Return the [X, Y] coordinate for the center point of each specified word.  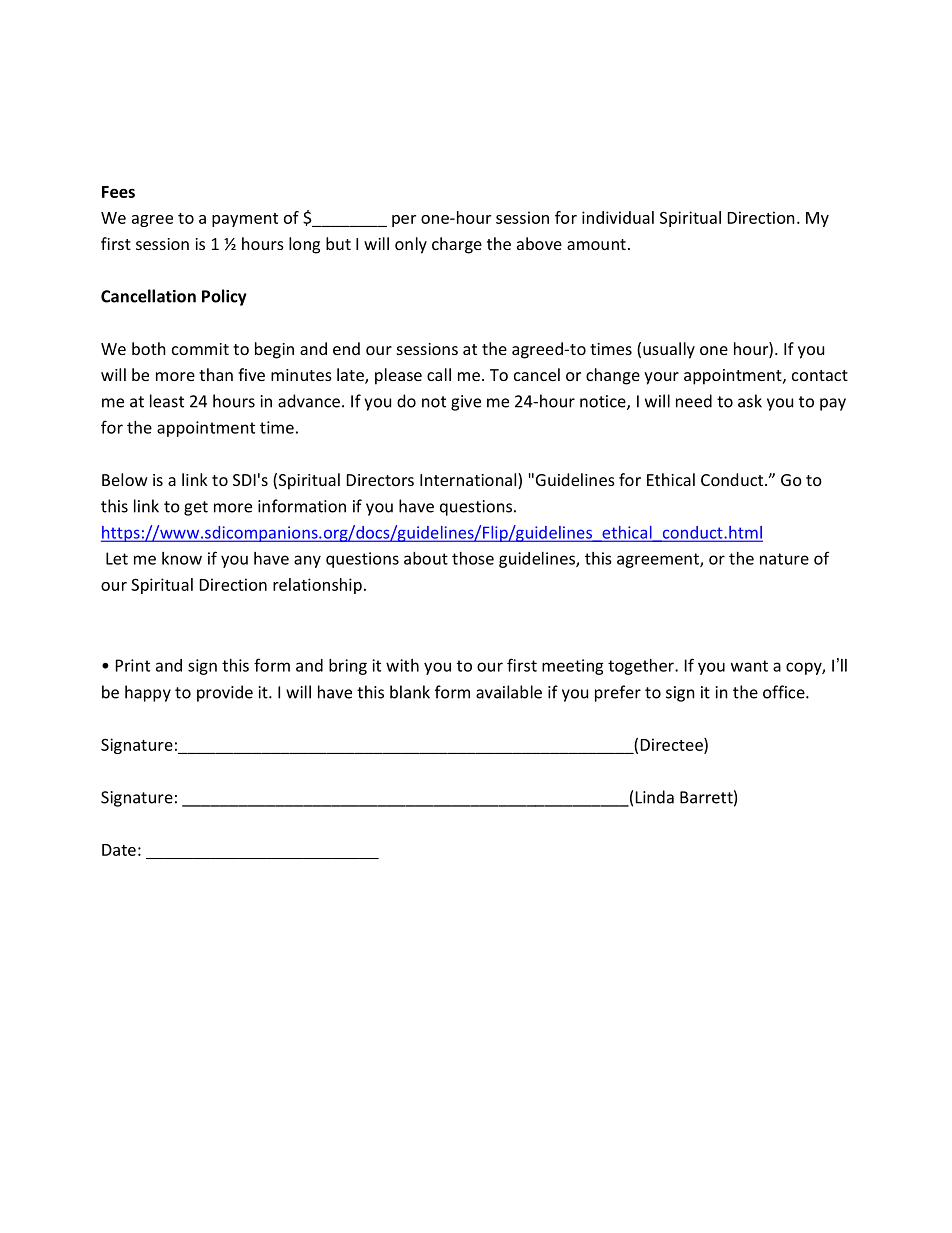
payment [245, 220]
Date [119, 850]
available [509, 692]
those [473, 558]
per [404, 221]
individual [618, 217]
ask [750, 401]
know [182, 558]
